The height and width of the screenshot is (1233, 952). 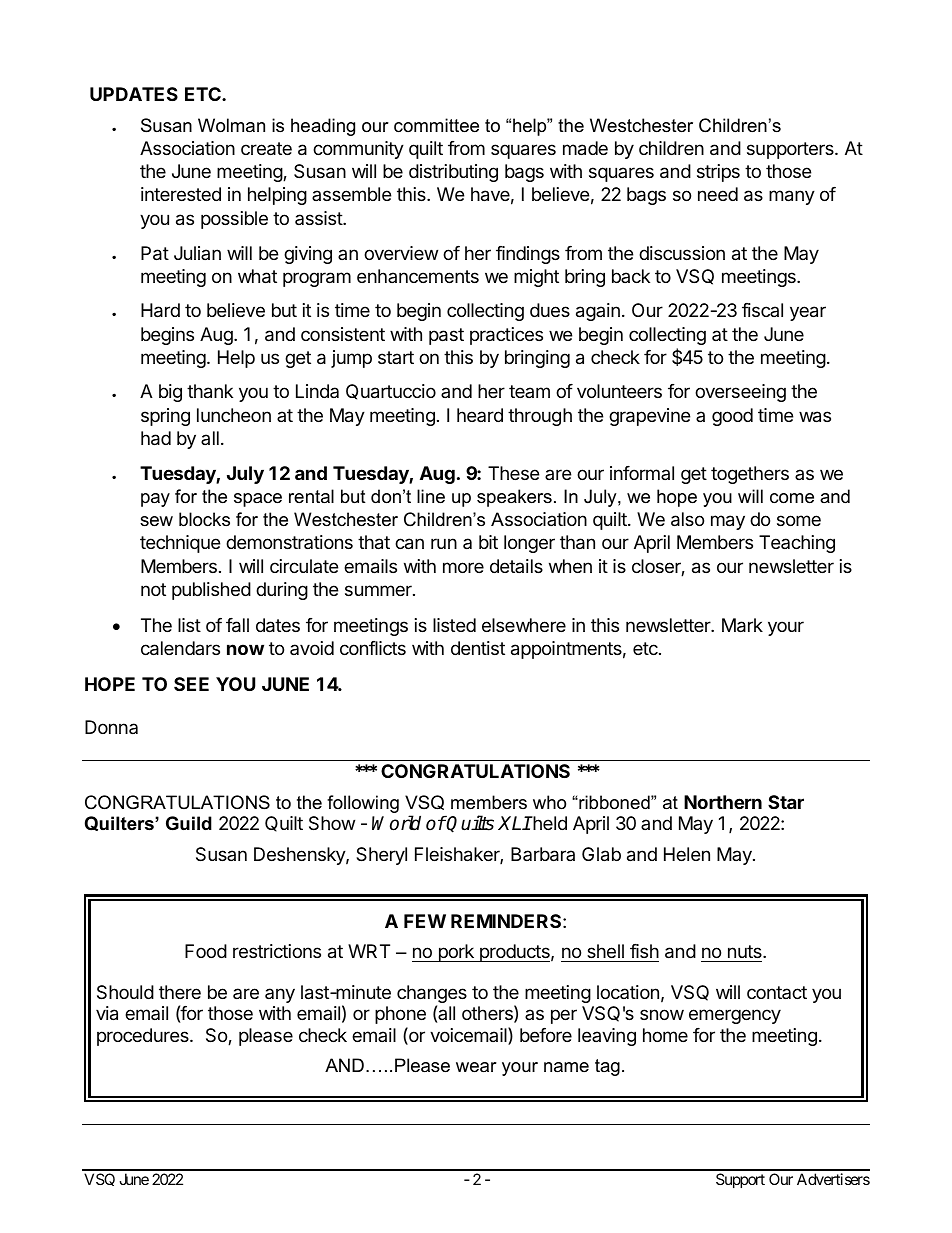 What do you see at coordinates (463, 567) in the screenshot?
I see `more` at bounding box center [463, 567].
